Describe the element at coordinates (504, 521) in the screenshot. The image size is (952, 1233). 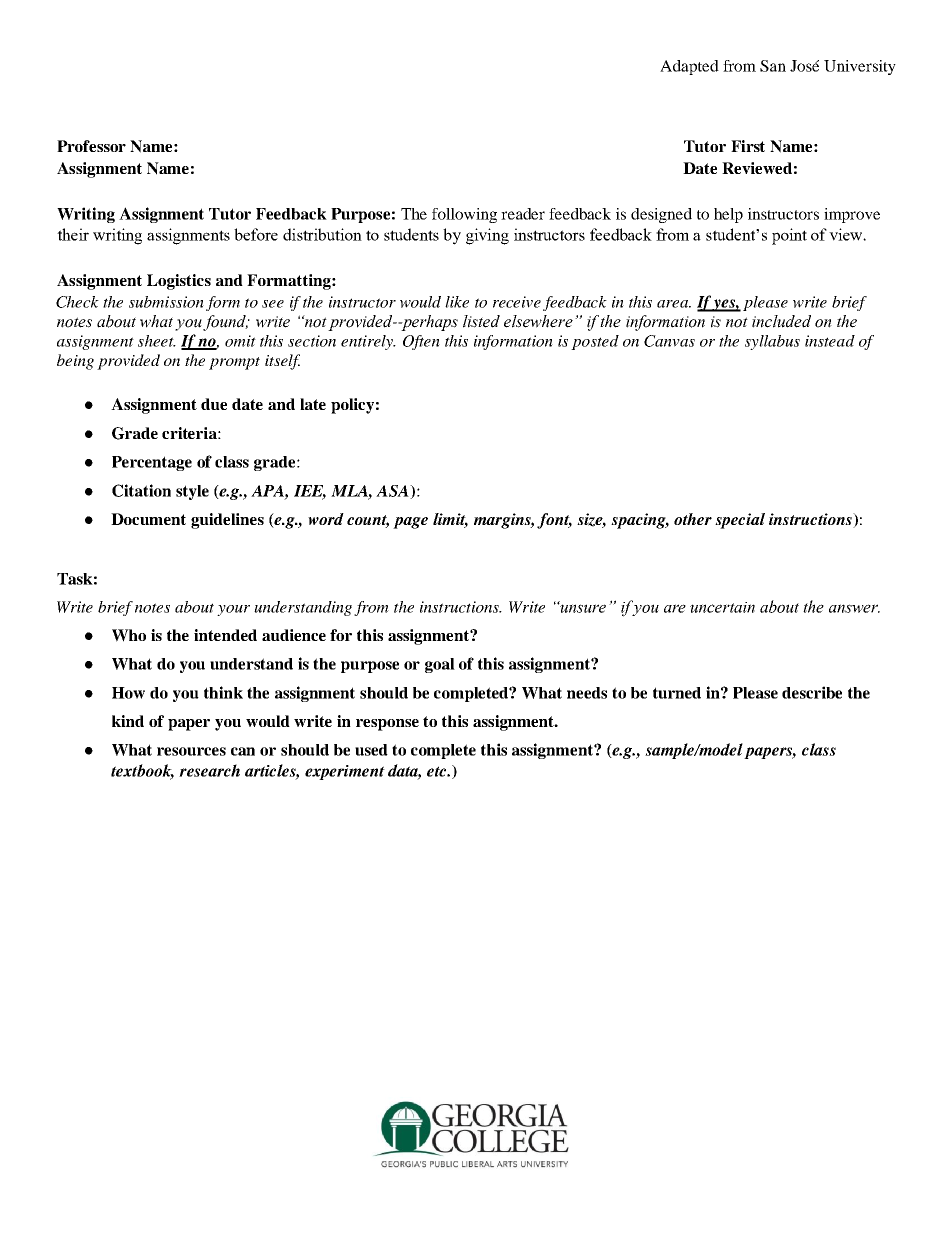
I see `margins` at that location.
